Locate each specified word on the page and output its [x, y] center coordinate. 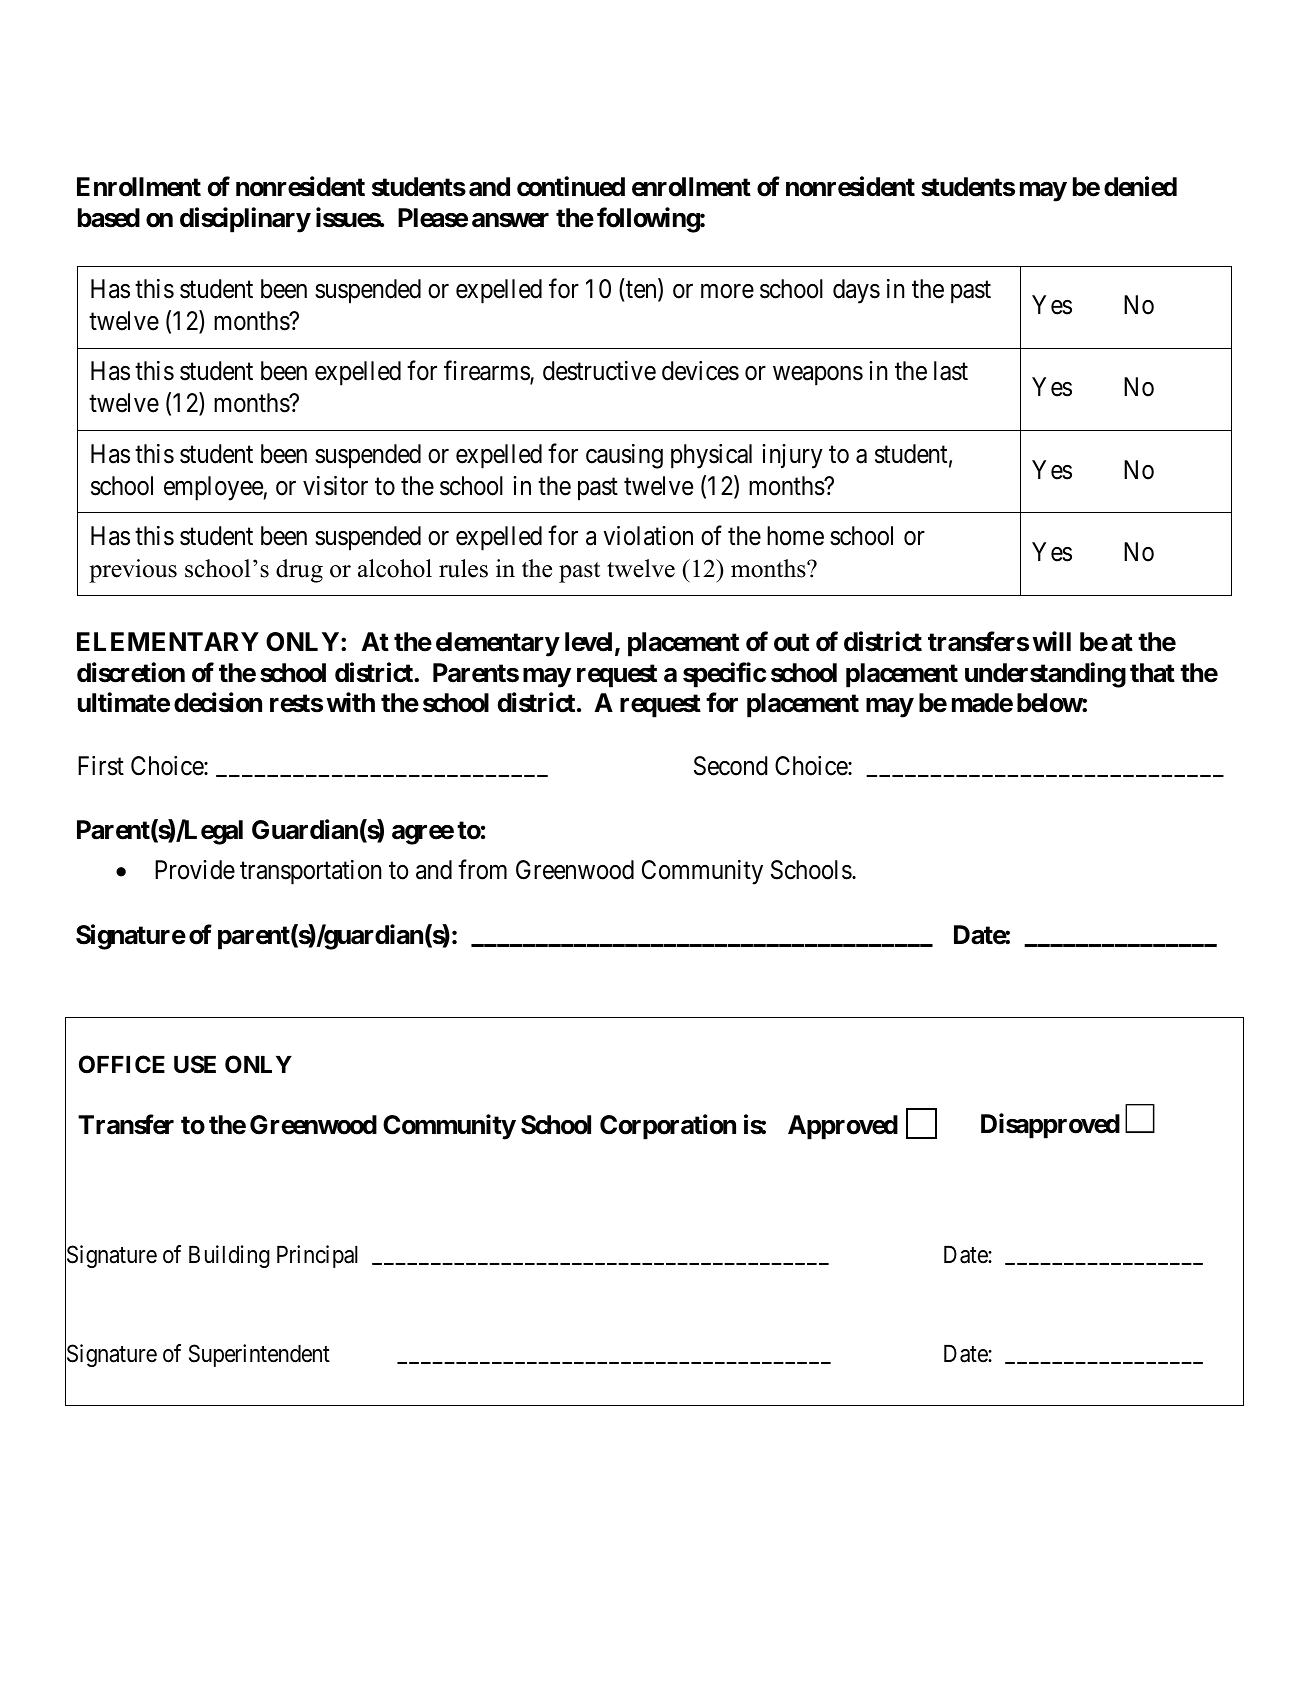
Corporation [668, 1127]
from [482, 869]
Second [730, 766]
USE [195, 1064]
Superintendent [259, 1355]
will [1051, 641]
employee [213, 488]
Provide [195, 870]
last [951, 371]
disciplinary [245, 220]
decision [218, 703]
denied [1140, 186]
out [791, 642]
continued [571, 186]
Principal [317, 1256]
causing [624, 456]
